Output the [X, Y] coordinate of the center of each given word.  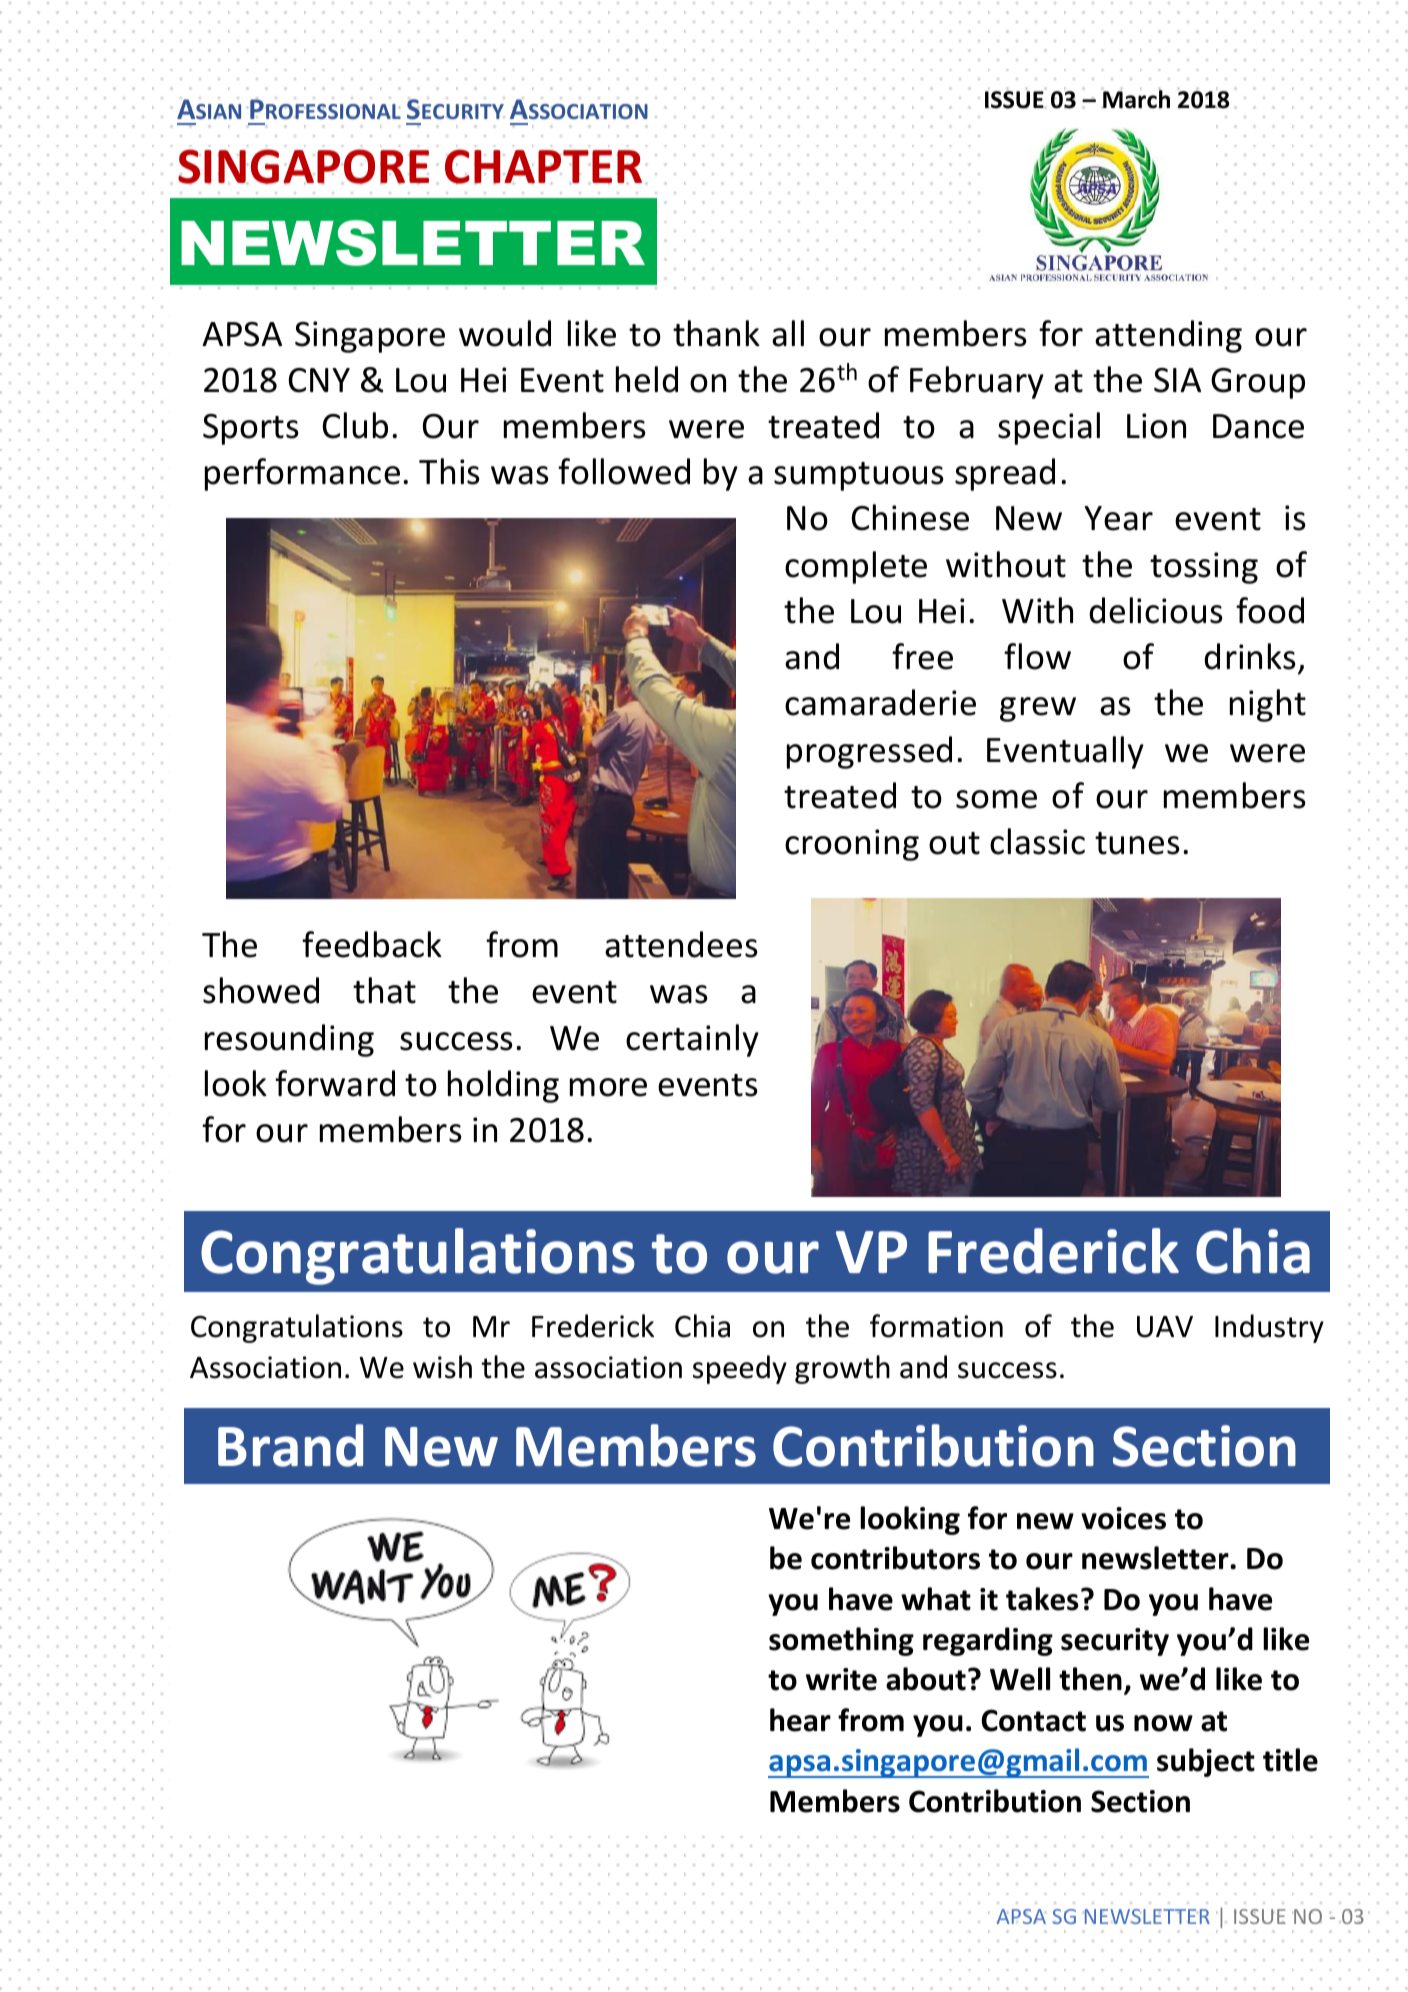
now [1163, 1723]
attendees [681, 944]
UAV [1165, 1327]
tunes [1137, 843]
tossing [1204, 568]
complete [856, 567]
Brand [290, 1445]
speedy [740, 1369]
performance [302, 474]
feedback [372, 944]
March [1136, 98]
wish [442, 1367]
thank [716, 333]
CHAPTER [543, 166]
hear [800, 1720]
